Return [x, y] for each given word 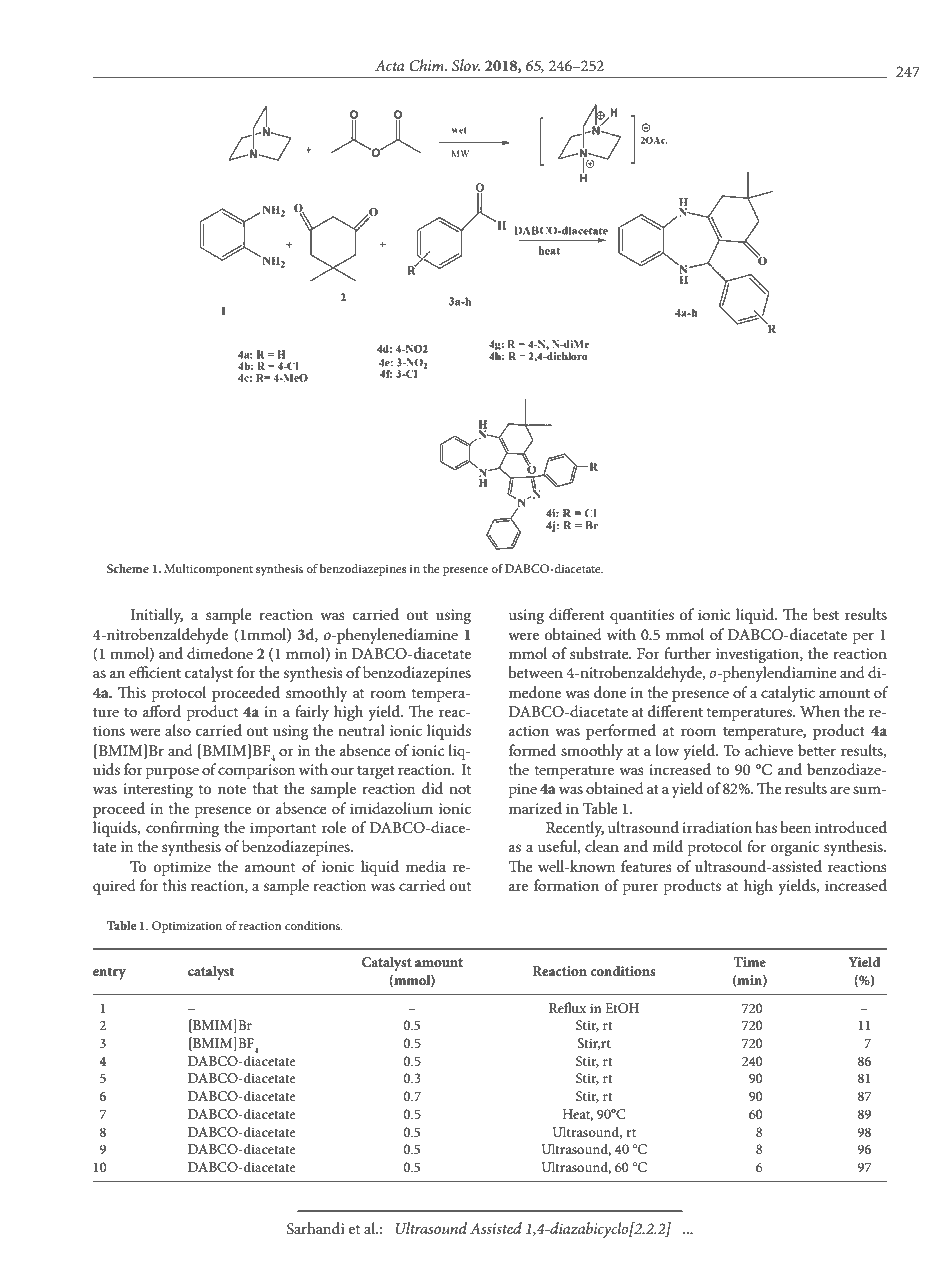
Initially [156, 616]
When [820, 711]
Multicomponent [208, 570]
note [232, 789]
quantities [642, 616]
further [687, 653]
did [432, 788]
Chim [427, 65]
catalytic [788, 694]
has [766, 827]
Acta [389, 65]
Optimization [187, 927]
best [826, 614]
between [535, 672]
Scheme [128, 568]
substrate [600, 653]
